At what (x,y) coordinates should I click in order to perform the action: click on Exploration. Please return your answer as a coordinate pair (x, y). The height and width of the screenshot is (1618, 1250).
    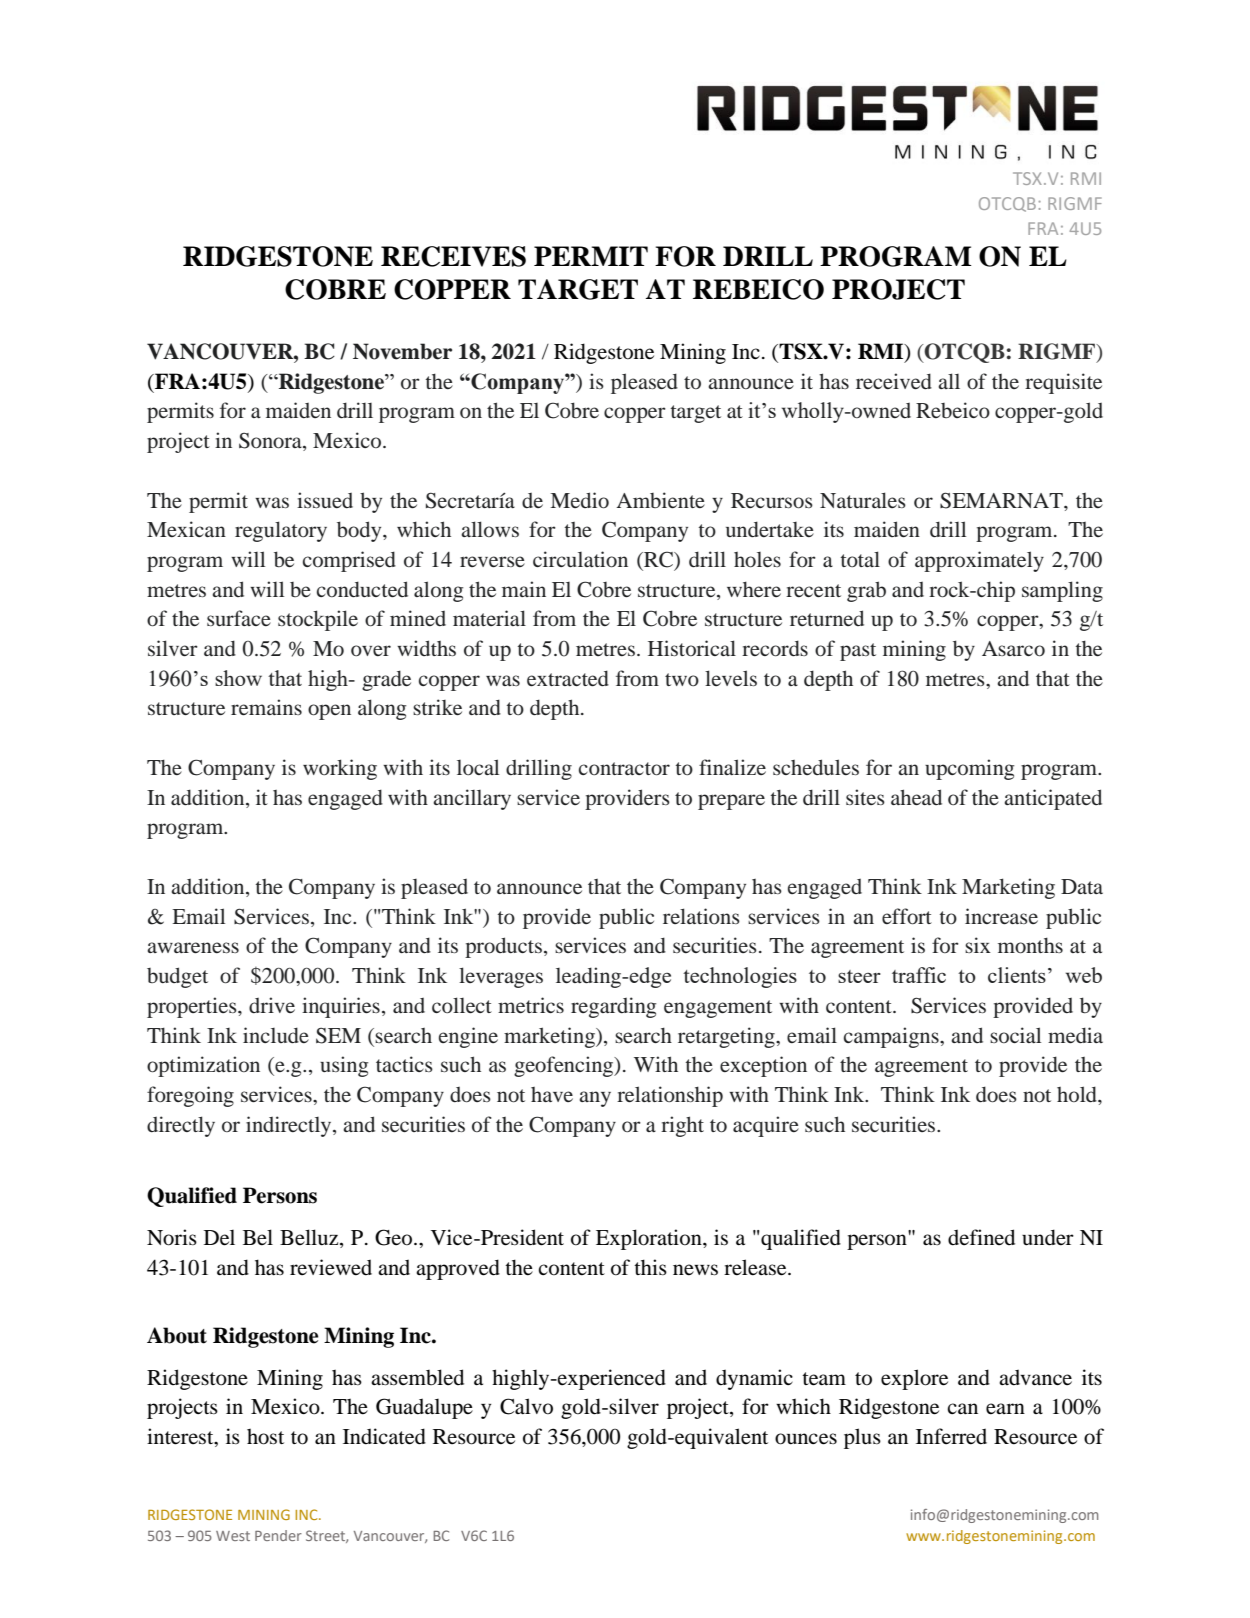
    Looking at the image, I should click on (650, 1239).
